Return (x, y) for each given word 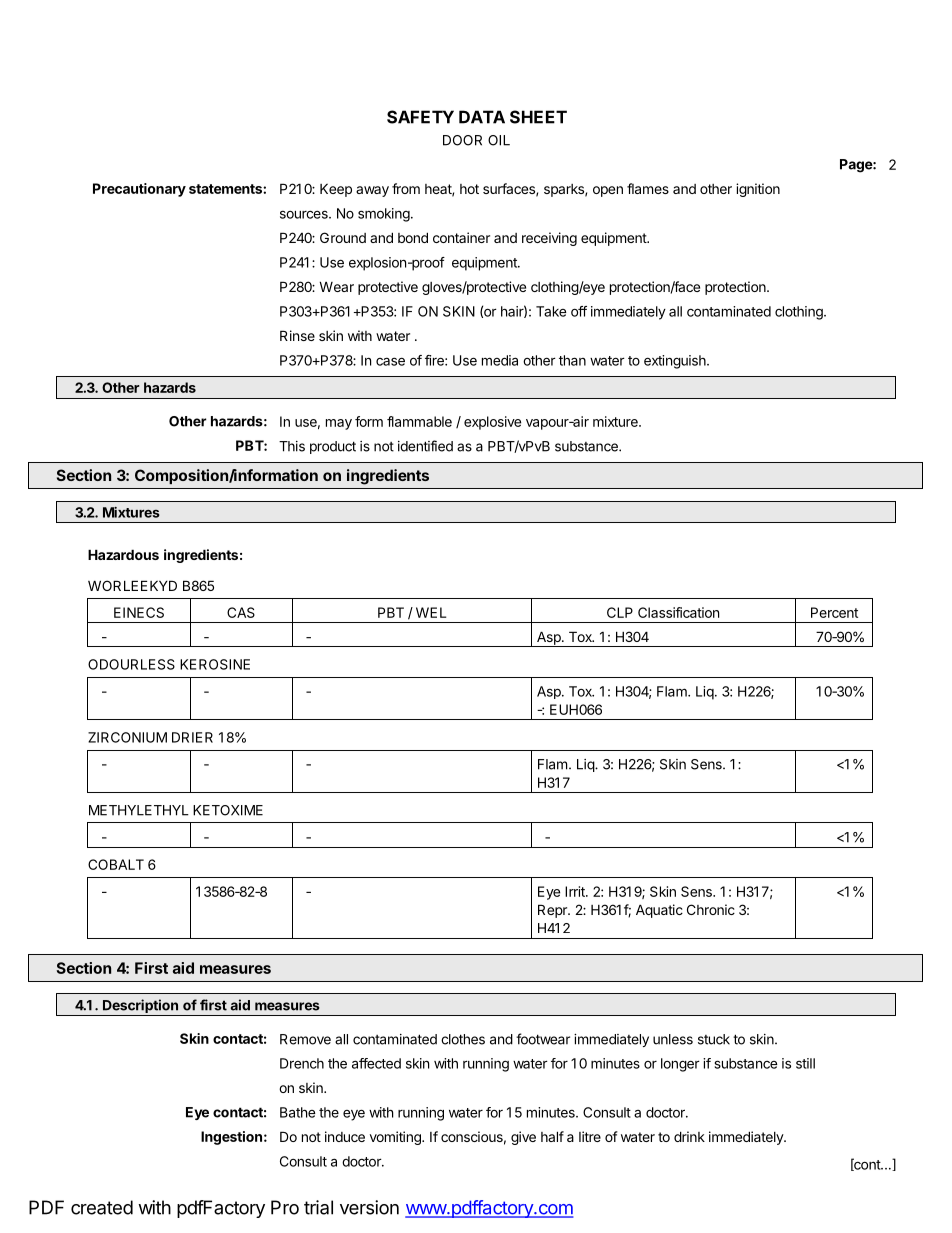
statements (226, 189)
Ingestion (231, 1138)
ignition (758, 190)
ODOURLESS (131, 664)
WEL (431, 612)
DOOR (462, 140)
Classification (678, 612)
